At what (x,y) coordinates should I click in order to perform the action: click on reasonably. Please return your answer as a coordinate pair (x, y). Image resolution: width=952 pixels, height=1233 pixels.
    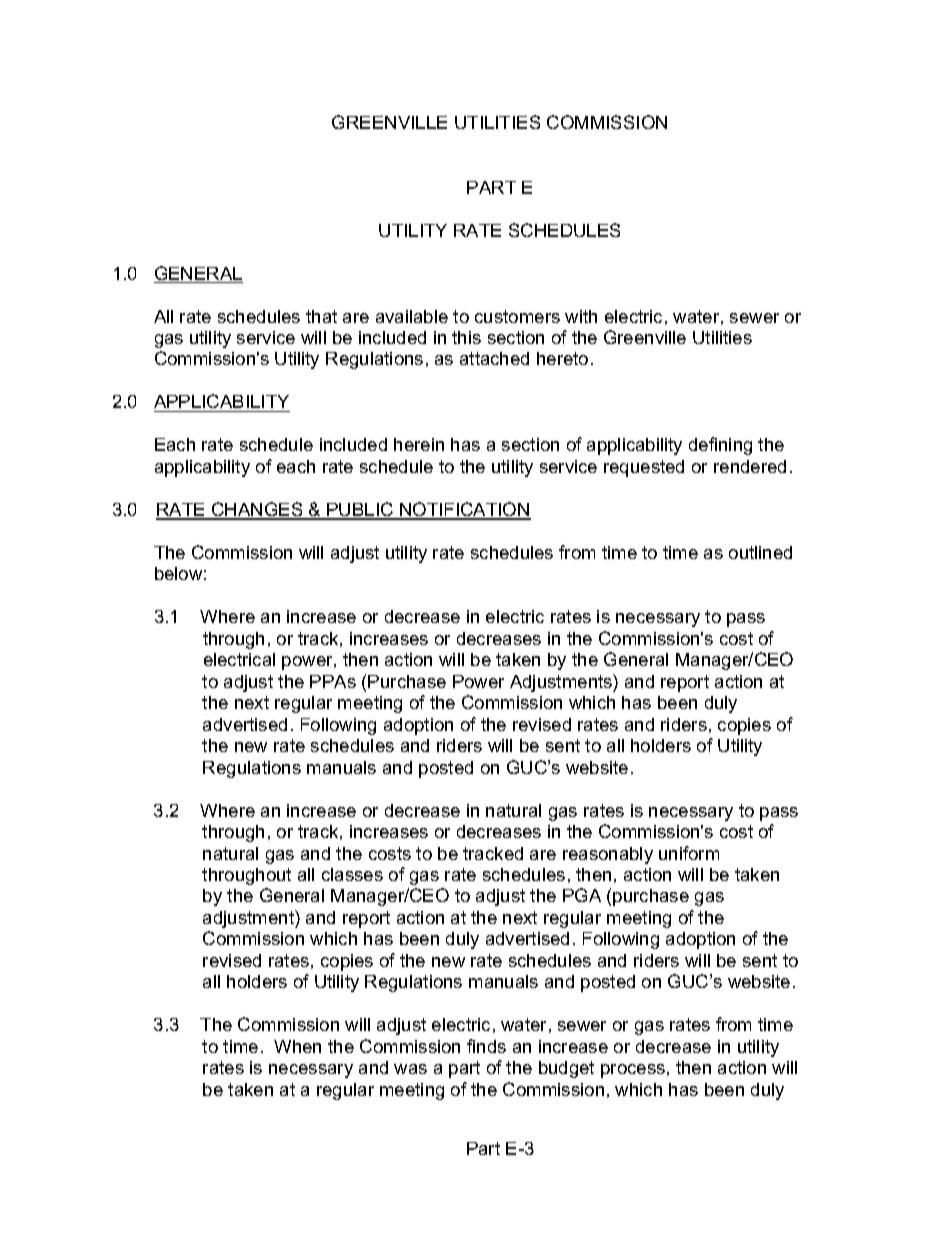
    Looking at the image, I should click on (608, 855).
